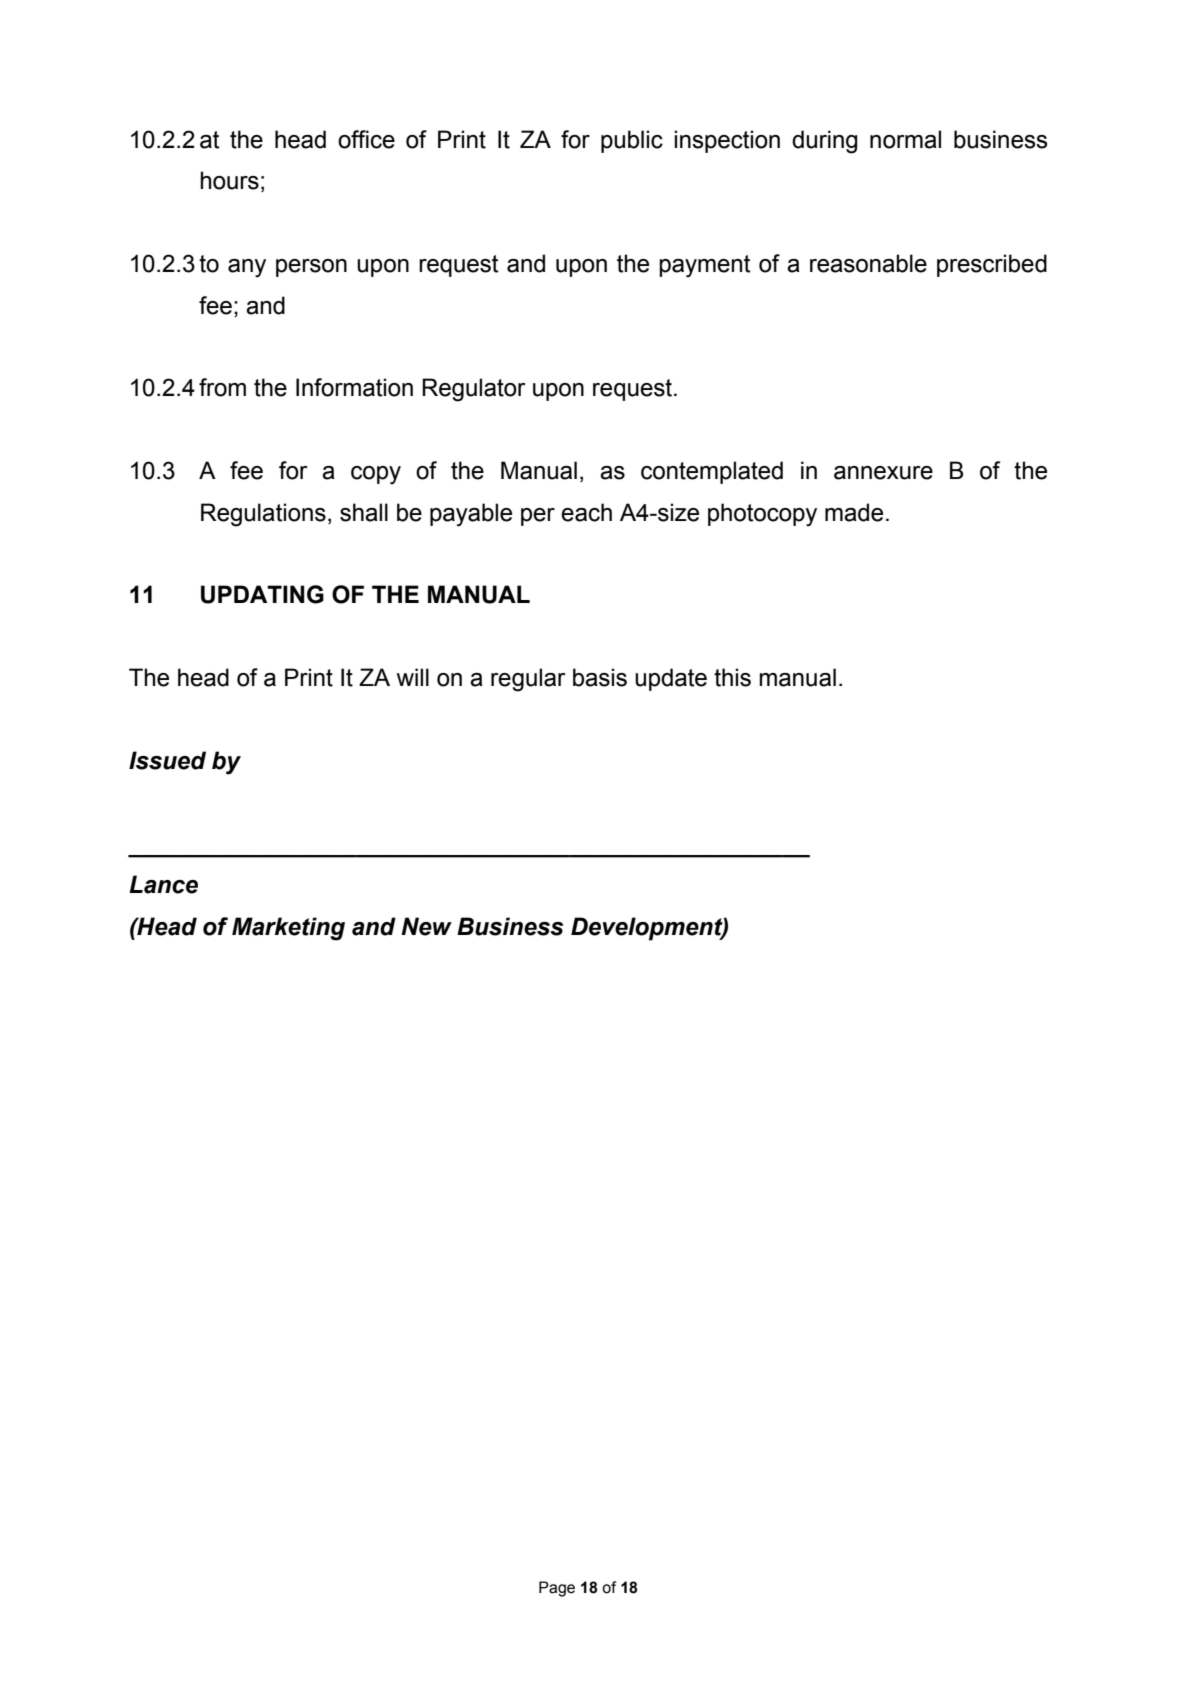 The width and height of the screenshot is (1191, 1685). I want to click on public, so click(632, 141).
